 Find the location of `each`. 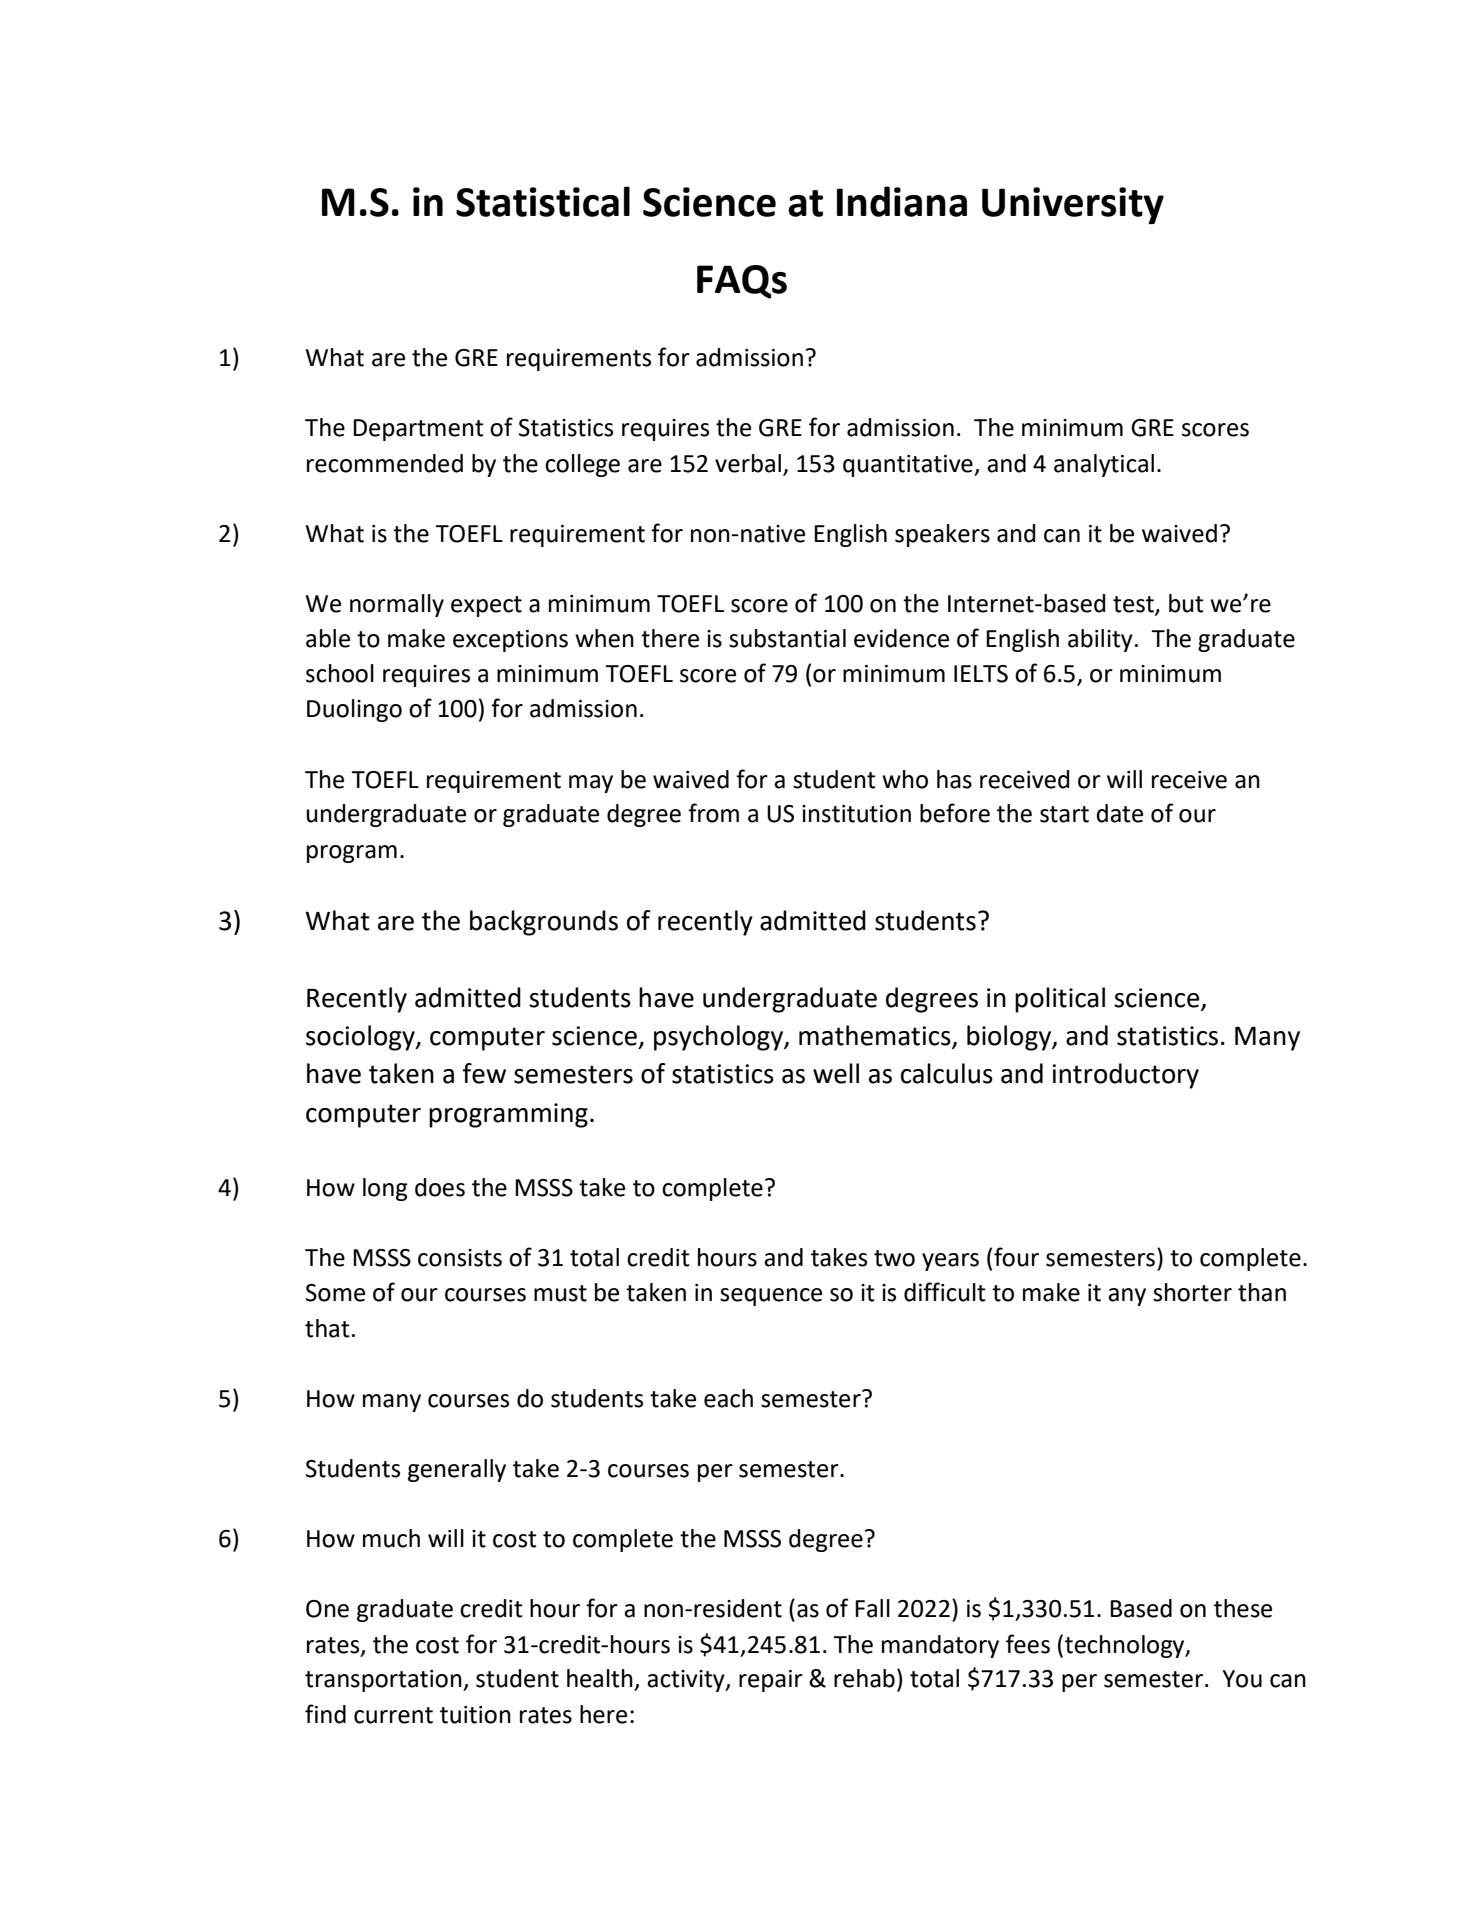

each is located at coordinates (728, 1398).
